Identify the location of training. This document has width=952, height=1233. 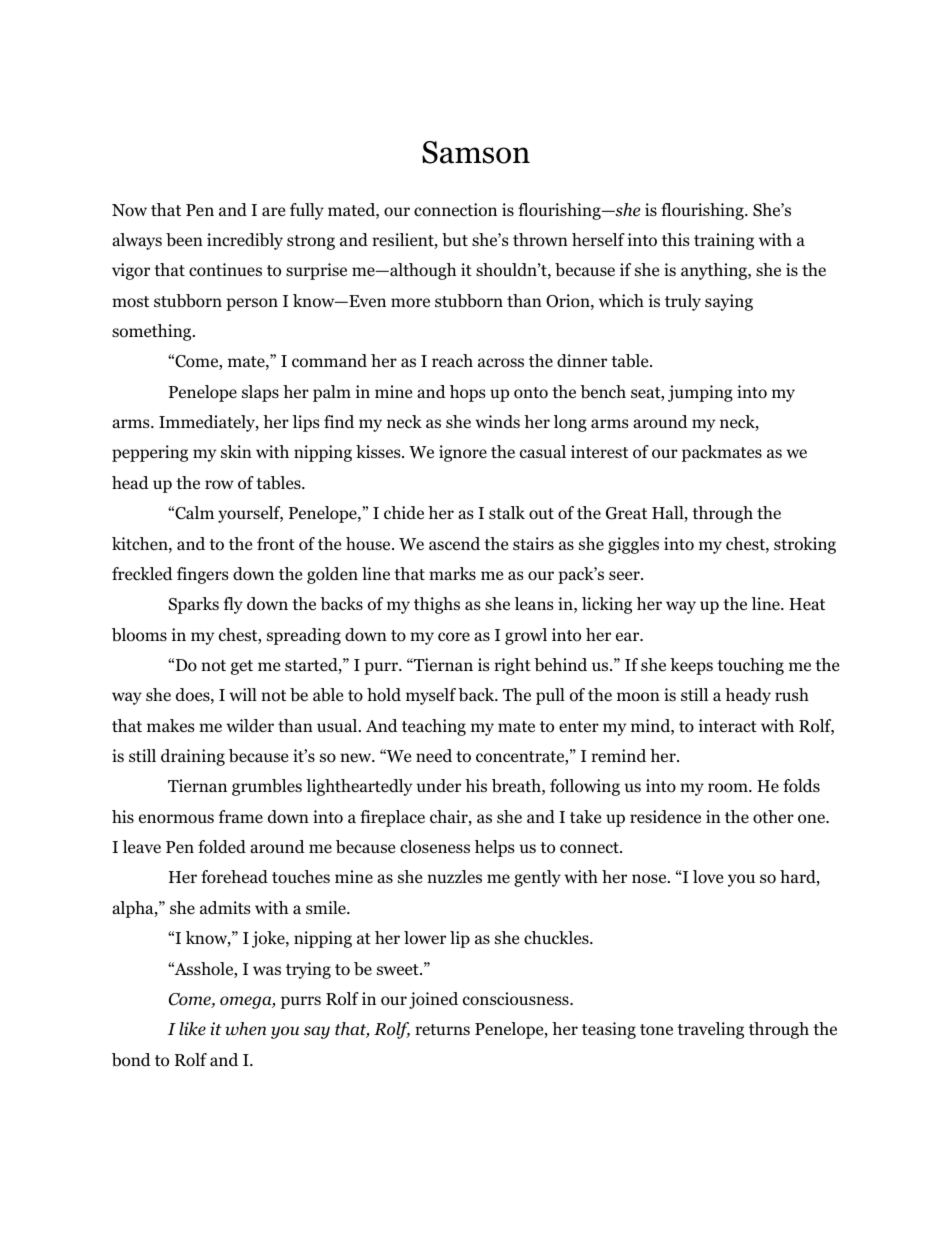
(724, 241).
